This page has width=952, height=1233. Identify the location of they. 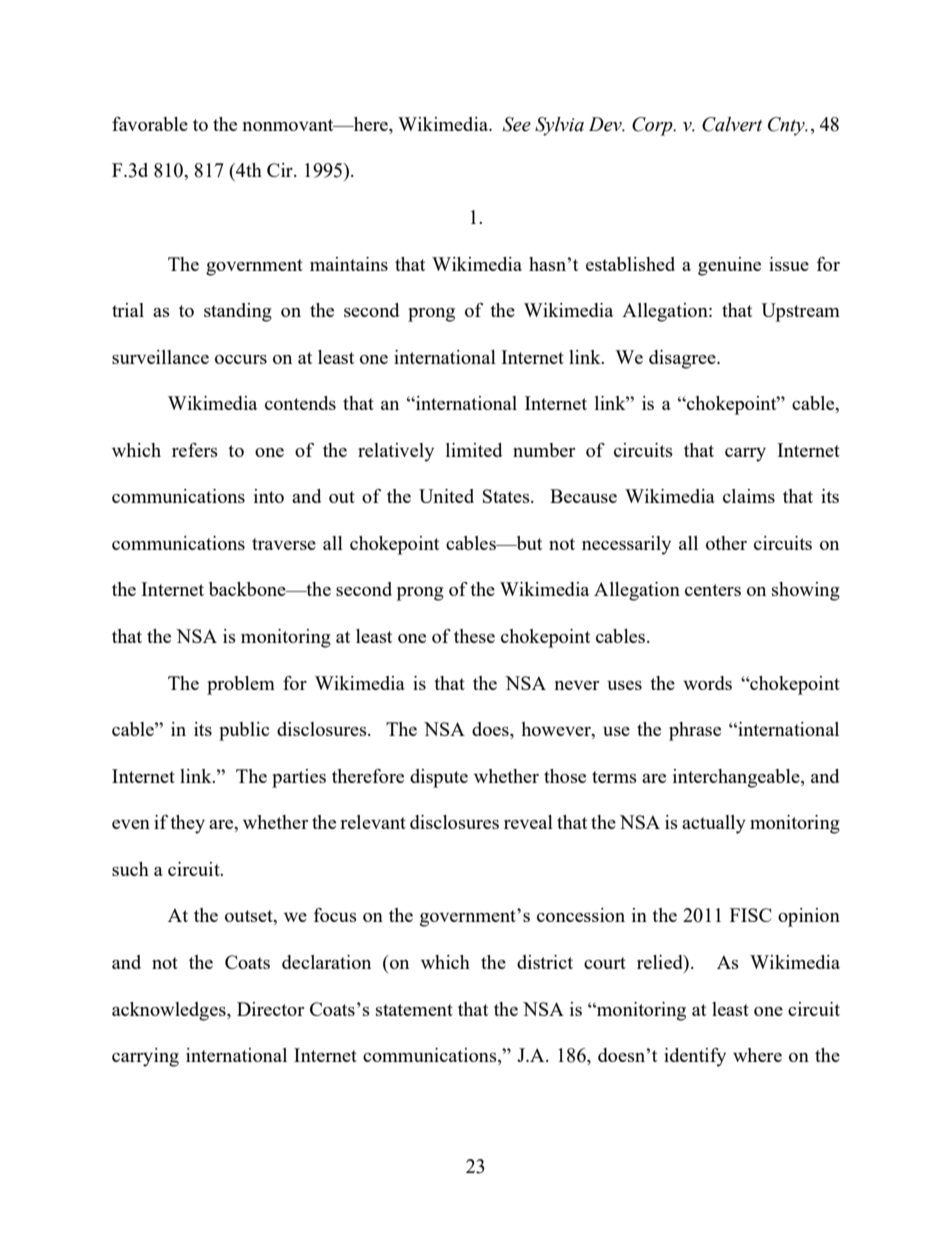
(187, 824).
